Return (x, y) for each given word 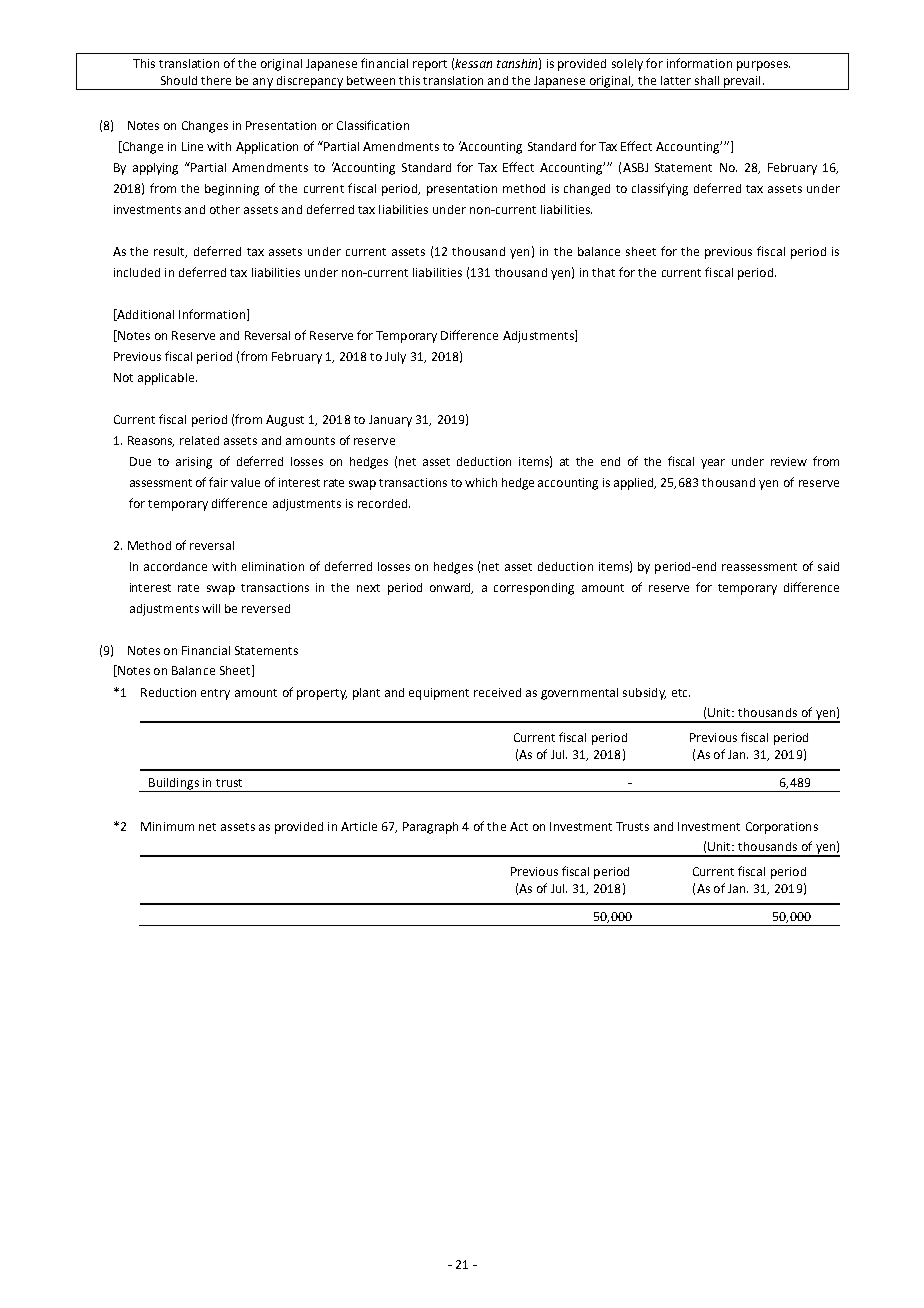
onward (451, 588)
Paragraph (430, 828)
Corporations (782, 828)
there (216, 80)
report (430, 65)
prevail (742, 83)
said (828, 566)
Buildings (174, 785)
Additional (144, 315)
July (395, 358)
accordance (175, 566)
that (603, 272)
